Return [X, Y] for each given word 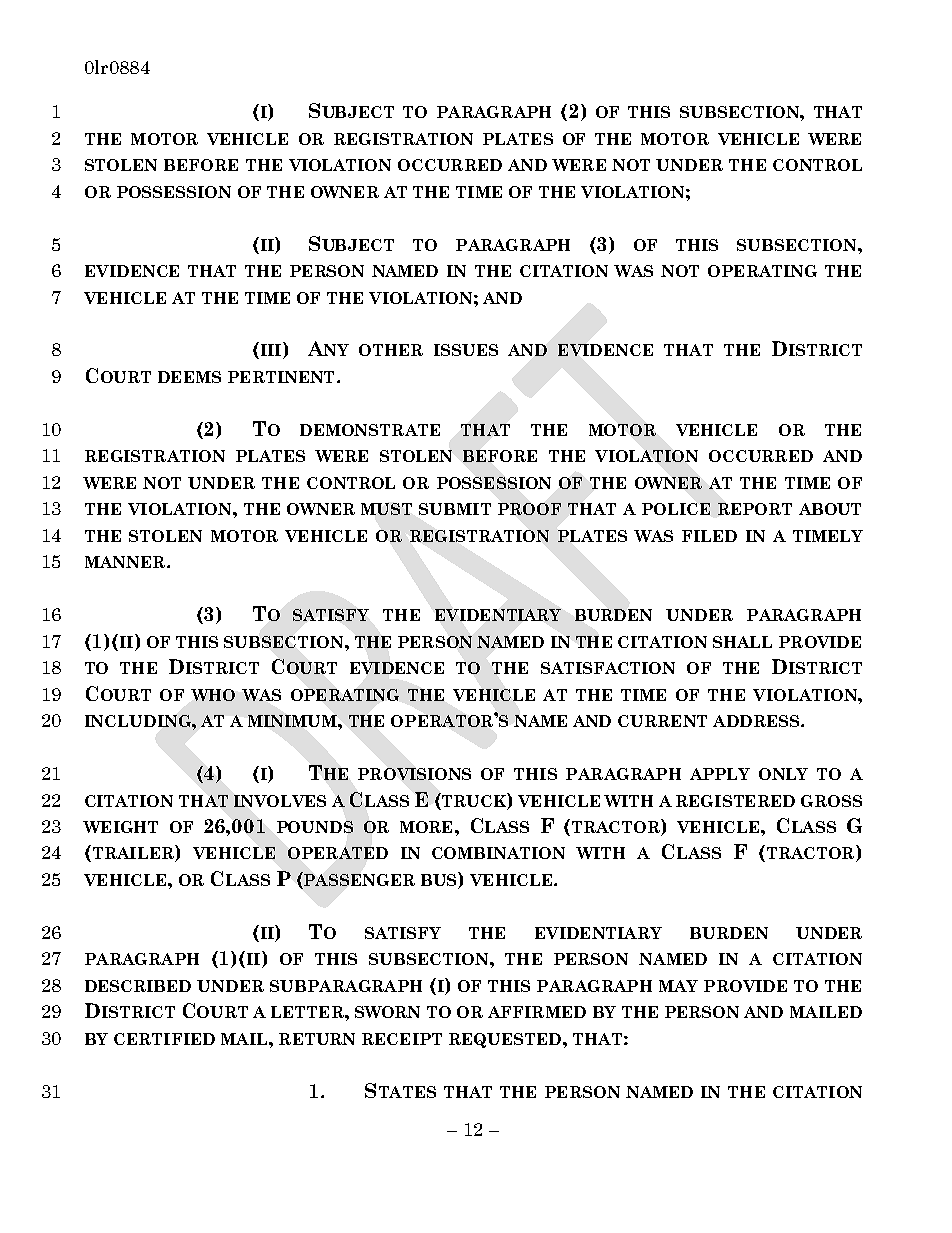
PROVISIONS [414, 774]
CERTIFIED [164, 1039]
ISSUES [466, 350]
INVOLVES [280, 801]
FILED [709, 536]
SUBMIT [455, 509]
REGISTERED [735, 801]
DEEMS [189, 377]
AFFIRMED [537, 1012]
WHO [213, 695]
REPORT [755, 509]
